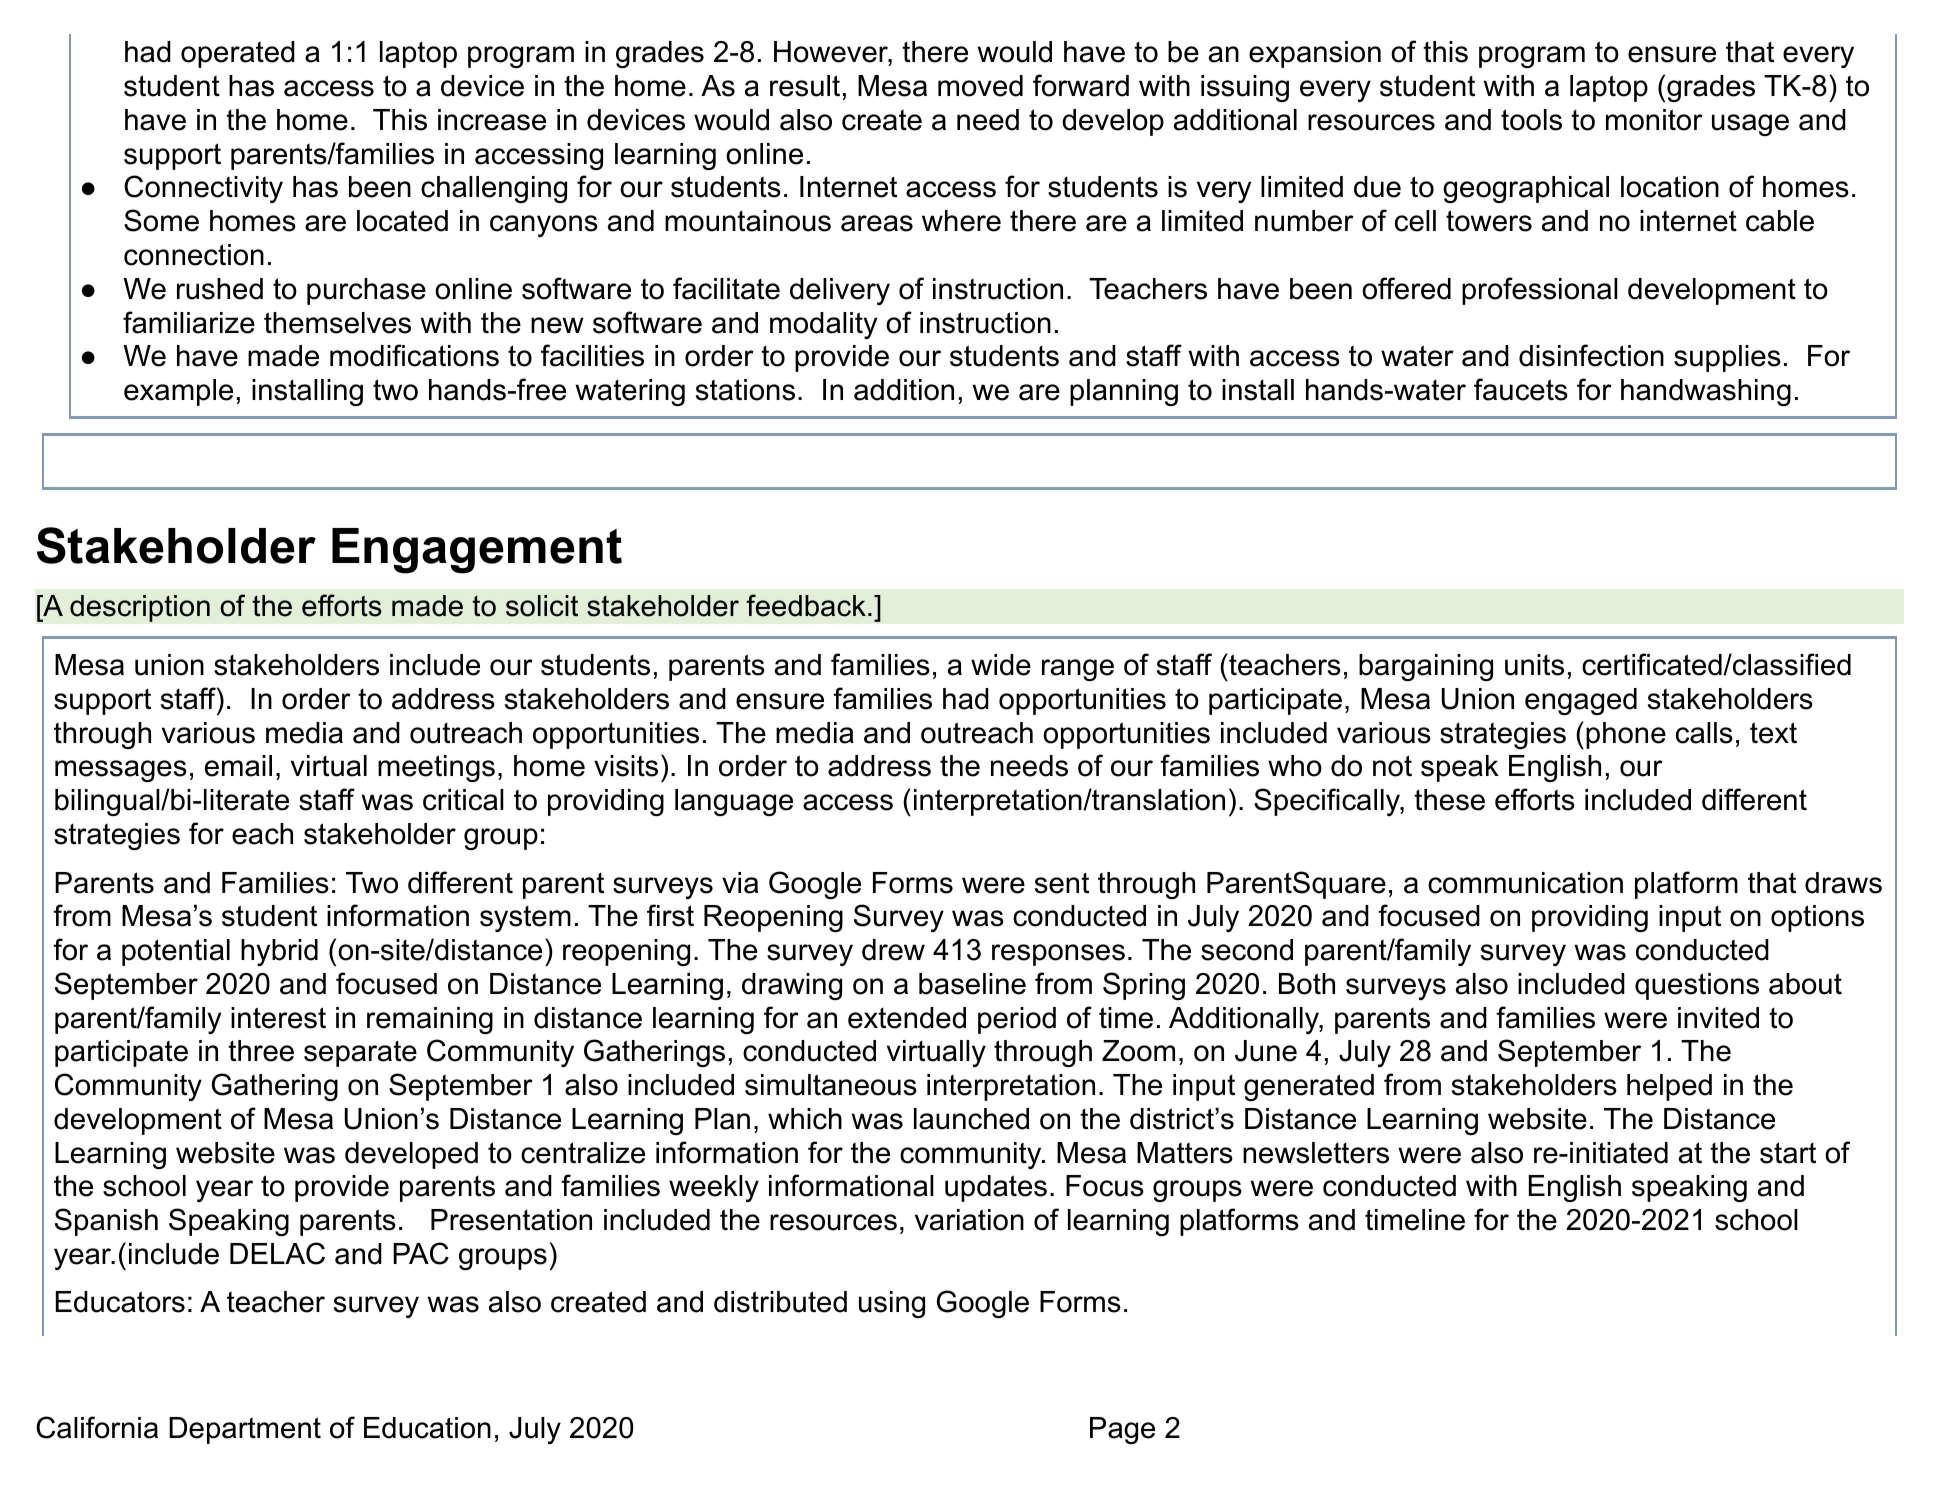 Image resolution: width=1939 pixels, height=1498 pixels. I want to click on start, so click(1788, 1153).
